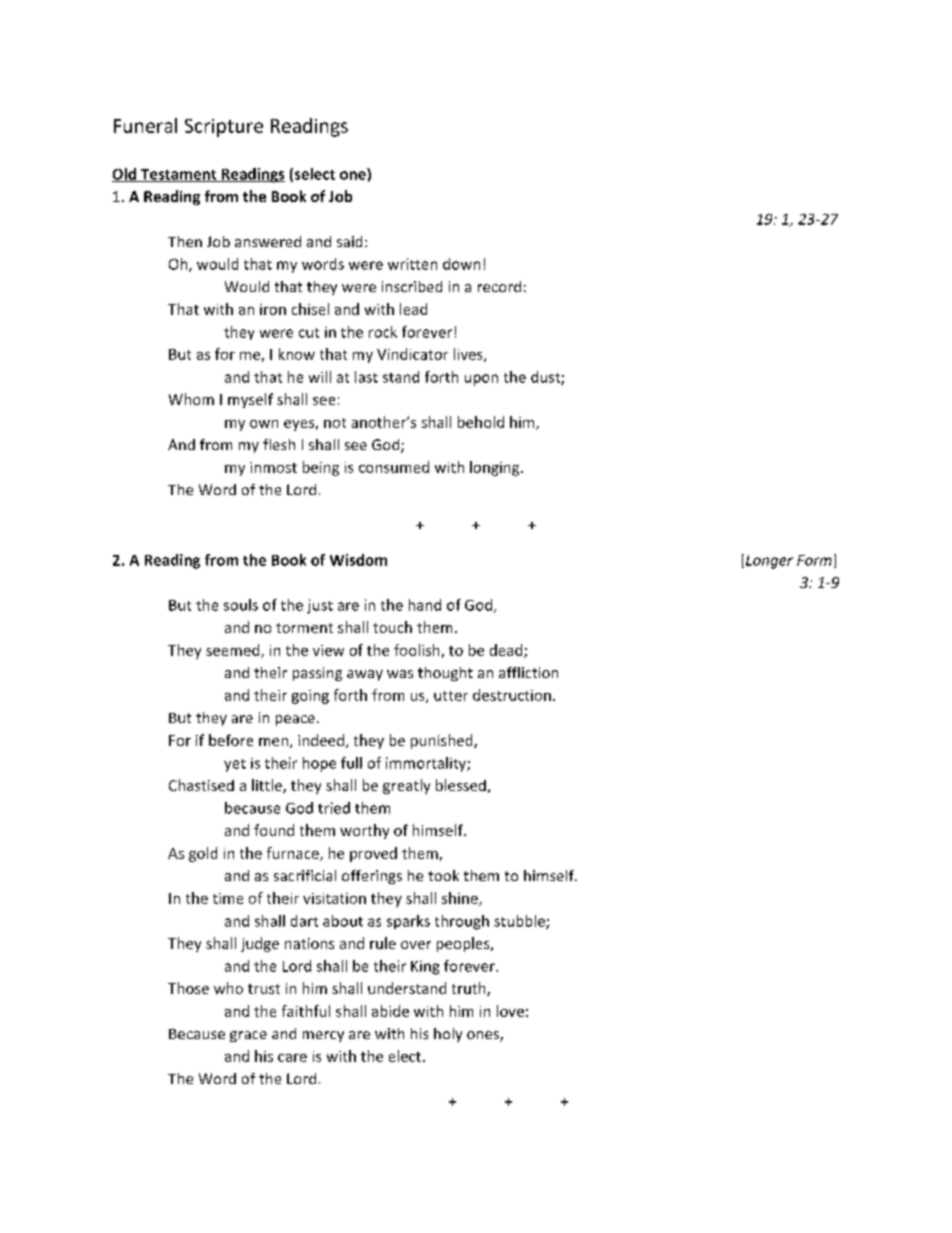 This screenshot has height=1233, width=952. I want to click on holy, so click(448, 1035).
